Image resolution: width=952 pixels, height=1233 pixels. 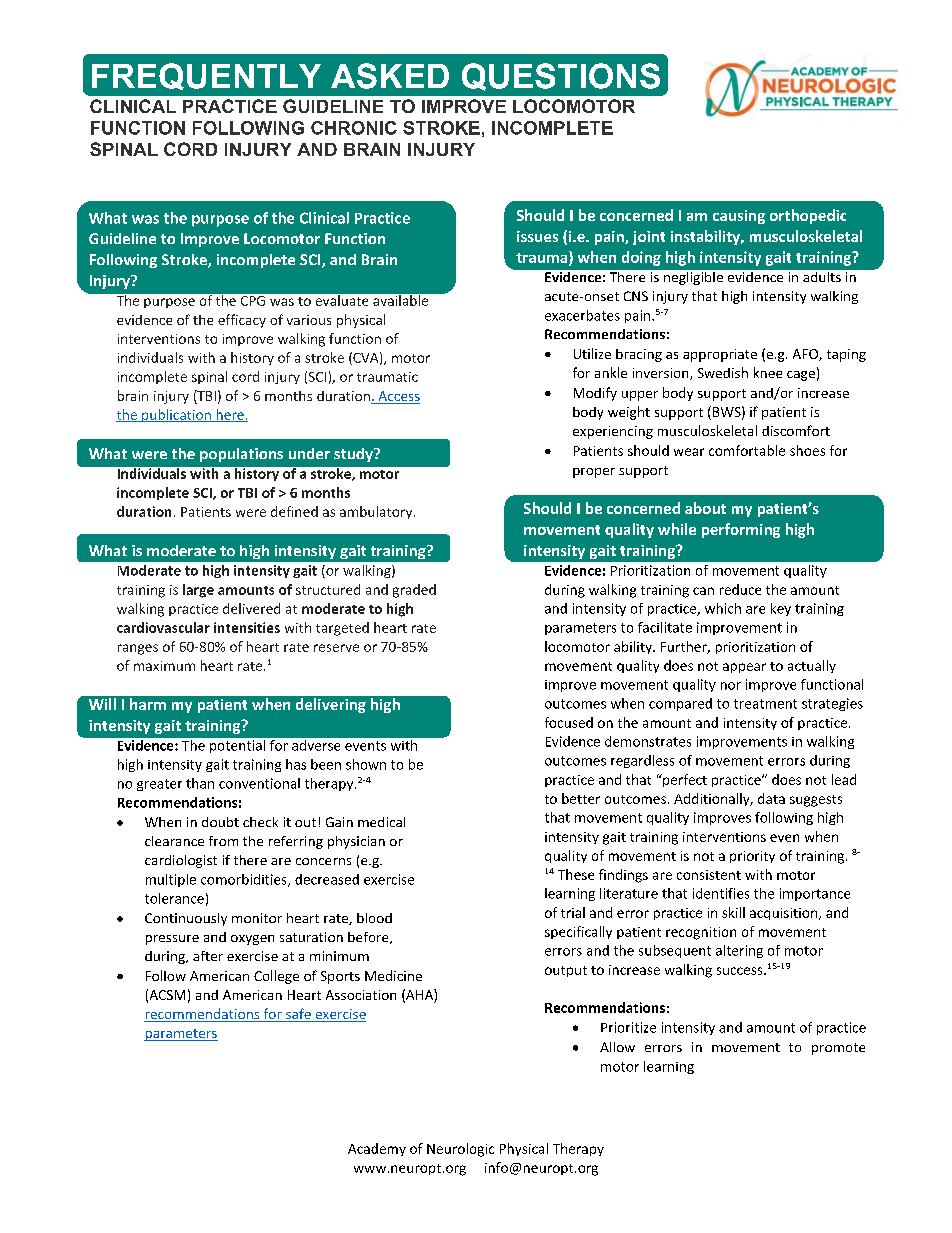 I want to click on FREQUENTLY, so click(x=206, y=76).
